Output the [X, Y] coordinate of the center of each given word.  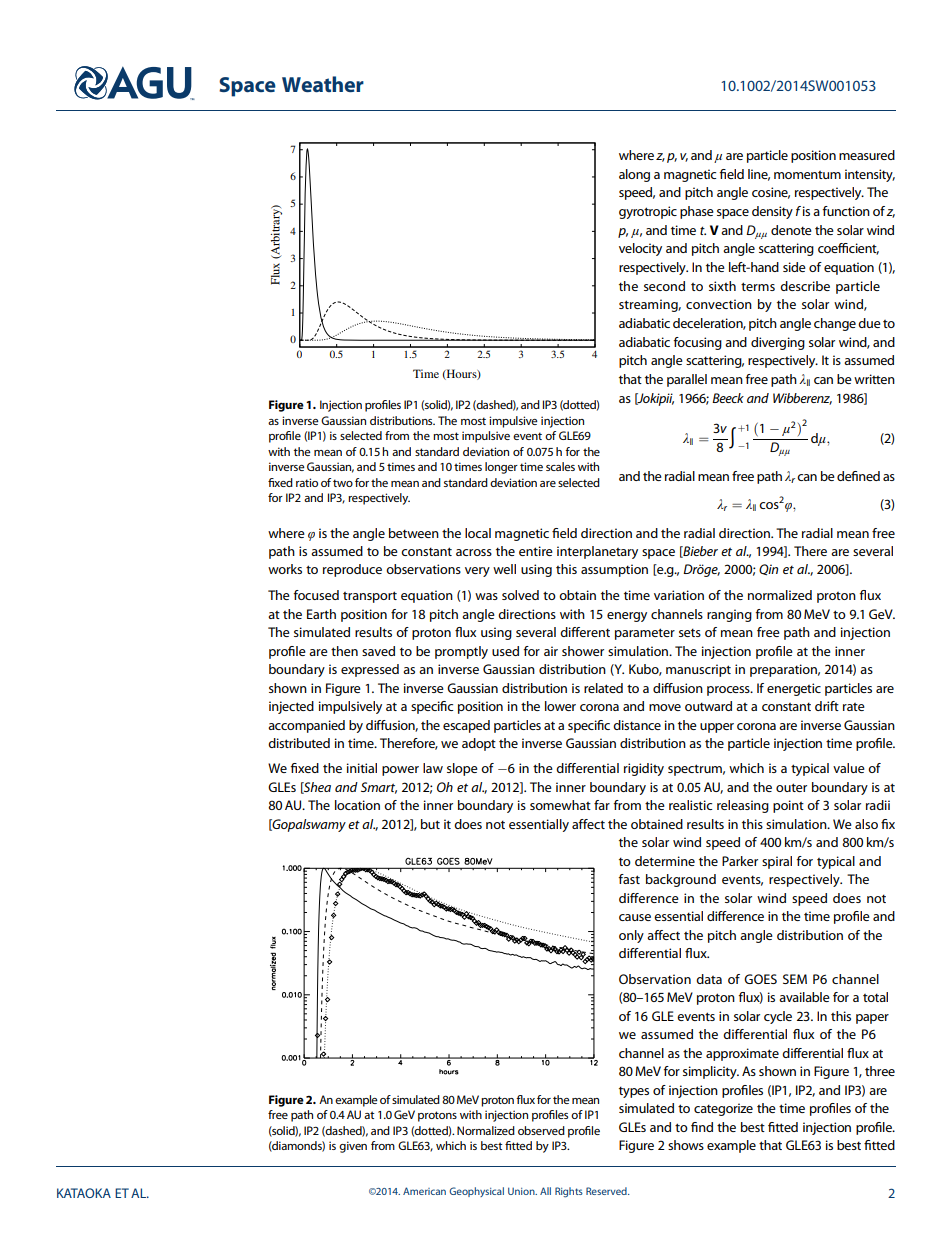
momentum [807, 175]
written [874, 379]
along [634, 175]
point [788, 806]
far [602, 805]
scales [560, 466]
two [343, 483]
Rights [569, 1192]
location [357, 805]
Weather [323, 84]
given [353, 1147]
